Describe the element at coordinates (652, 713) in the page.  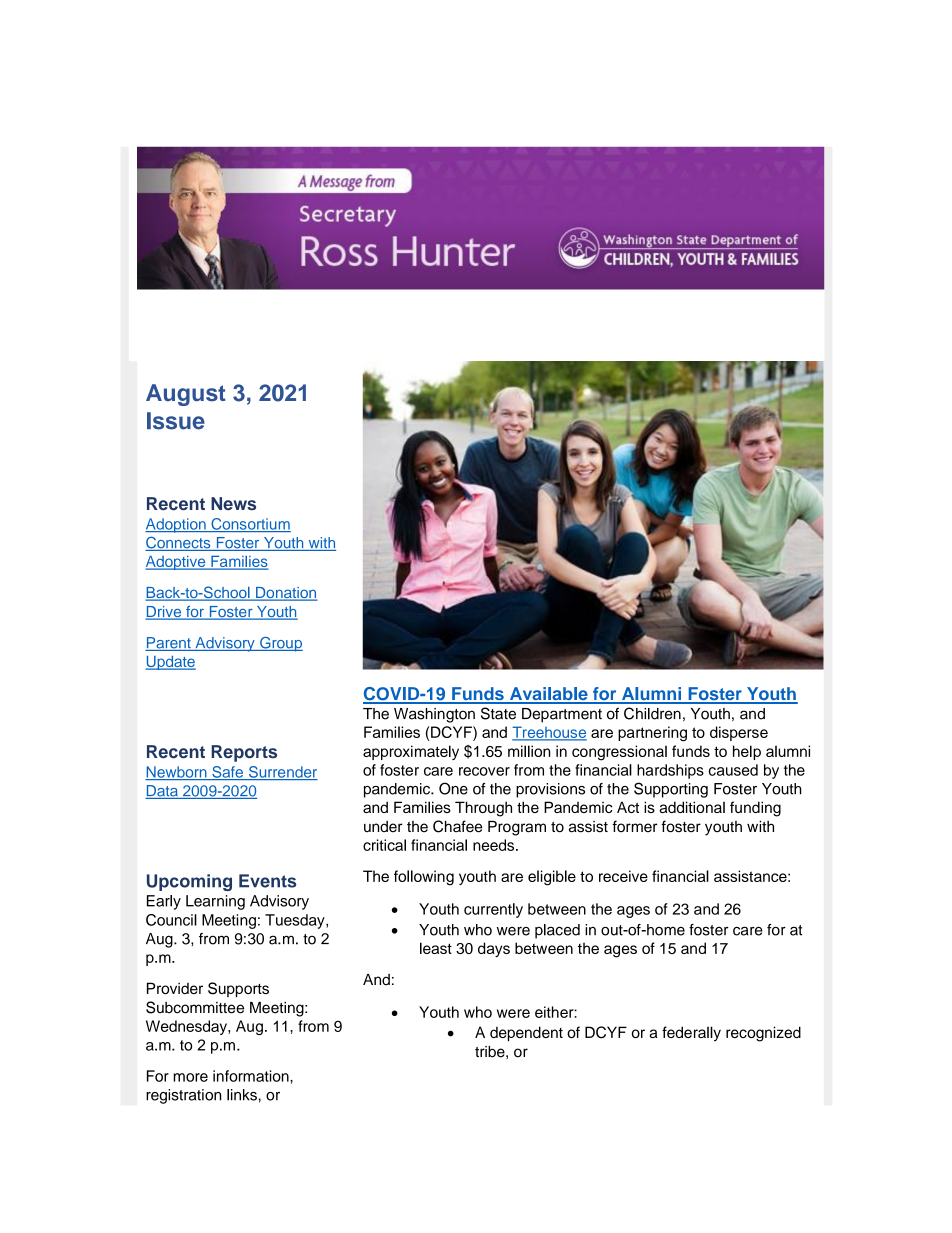
I see `Children` at that location.
